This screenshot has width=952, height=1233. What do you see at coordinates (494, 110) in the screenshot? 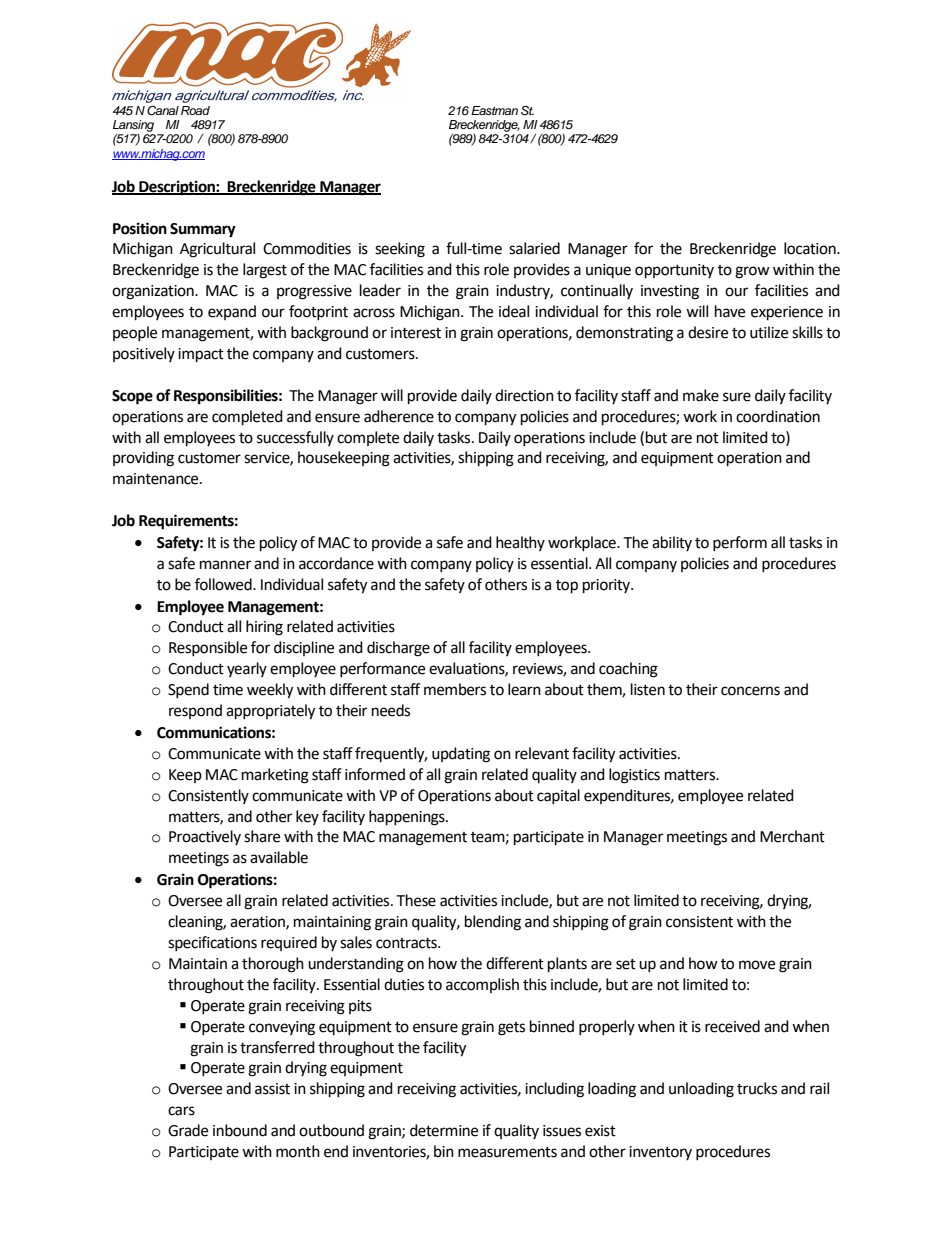
I see `Eastman` at bounding box center [494, 110].
